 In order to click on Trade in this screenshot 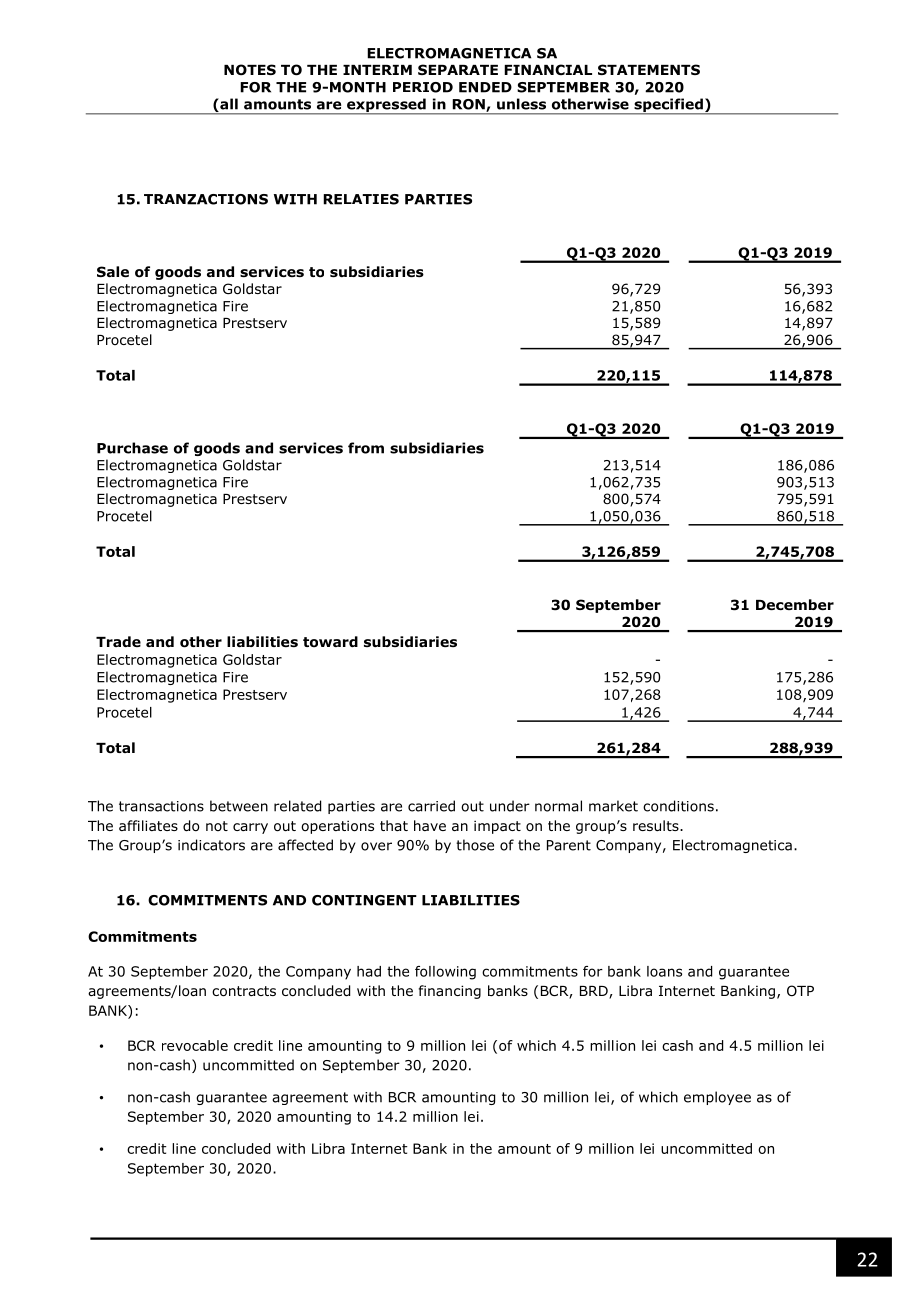, I will do `click(118, 641)`.
